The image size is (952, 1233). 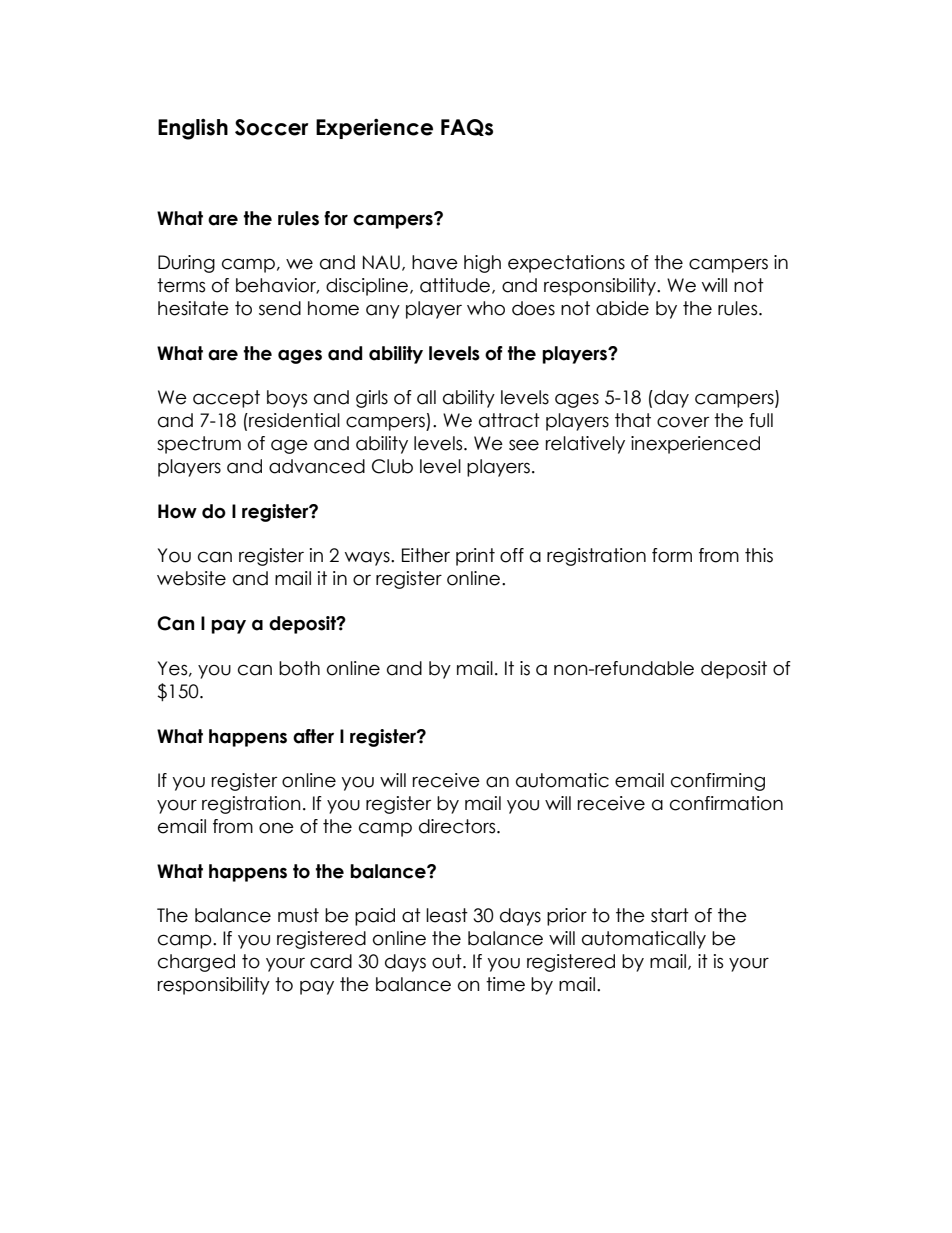 I want to click on expectations, so click(x=566, y=264).
